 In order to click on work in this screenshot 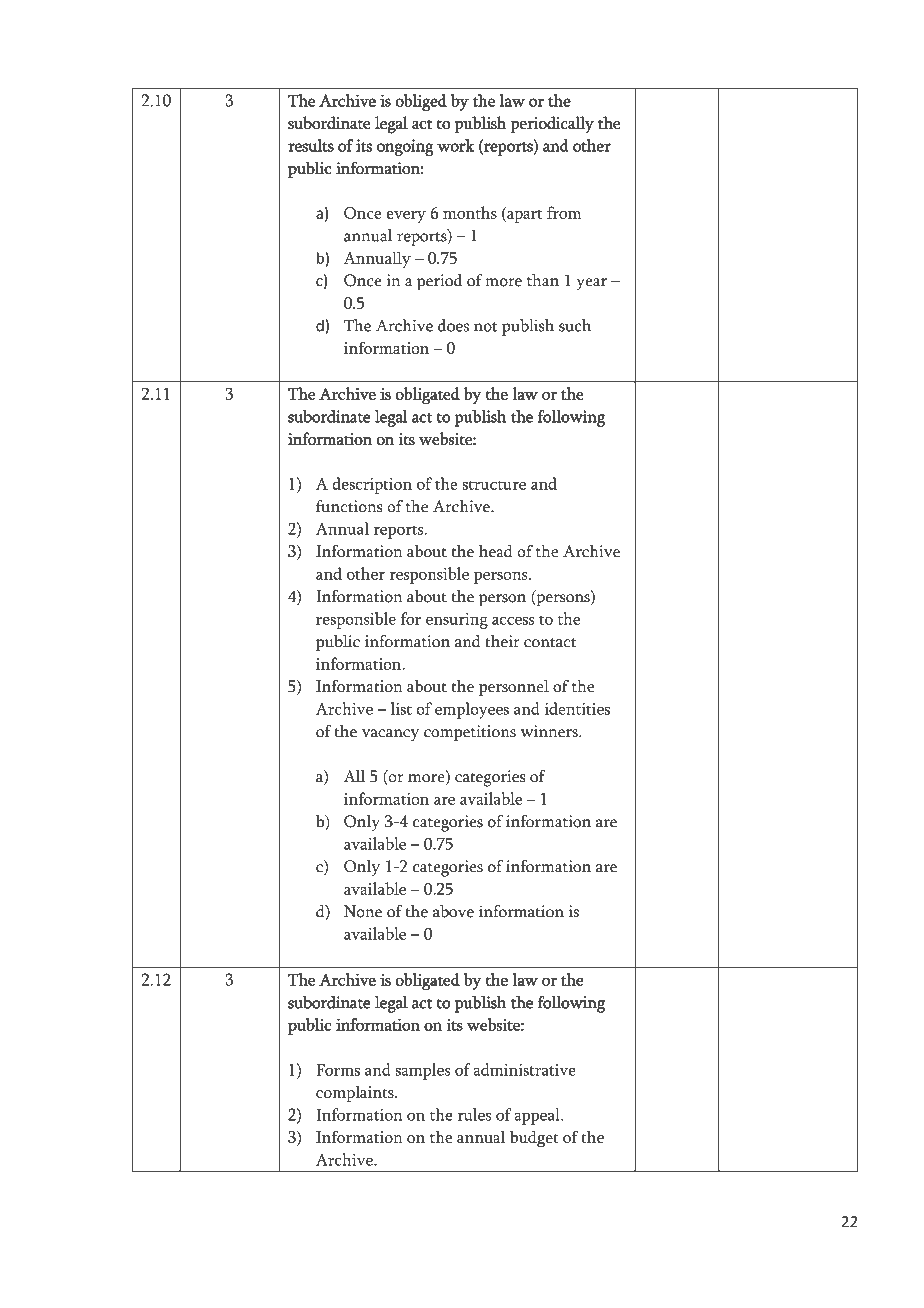, I will do `click(455, 145)`.
